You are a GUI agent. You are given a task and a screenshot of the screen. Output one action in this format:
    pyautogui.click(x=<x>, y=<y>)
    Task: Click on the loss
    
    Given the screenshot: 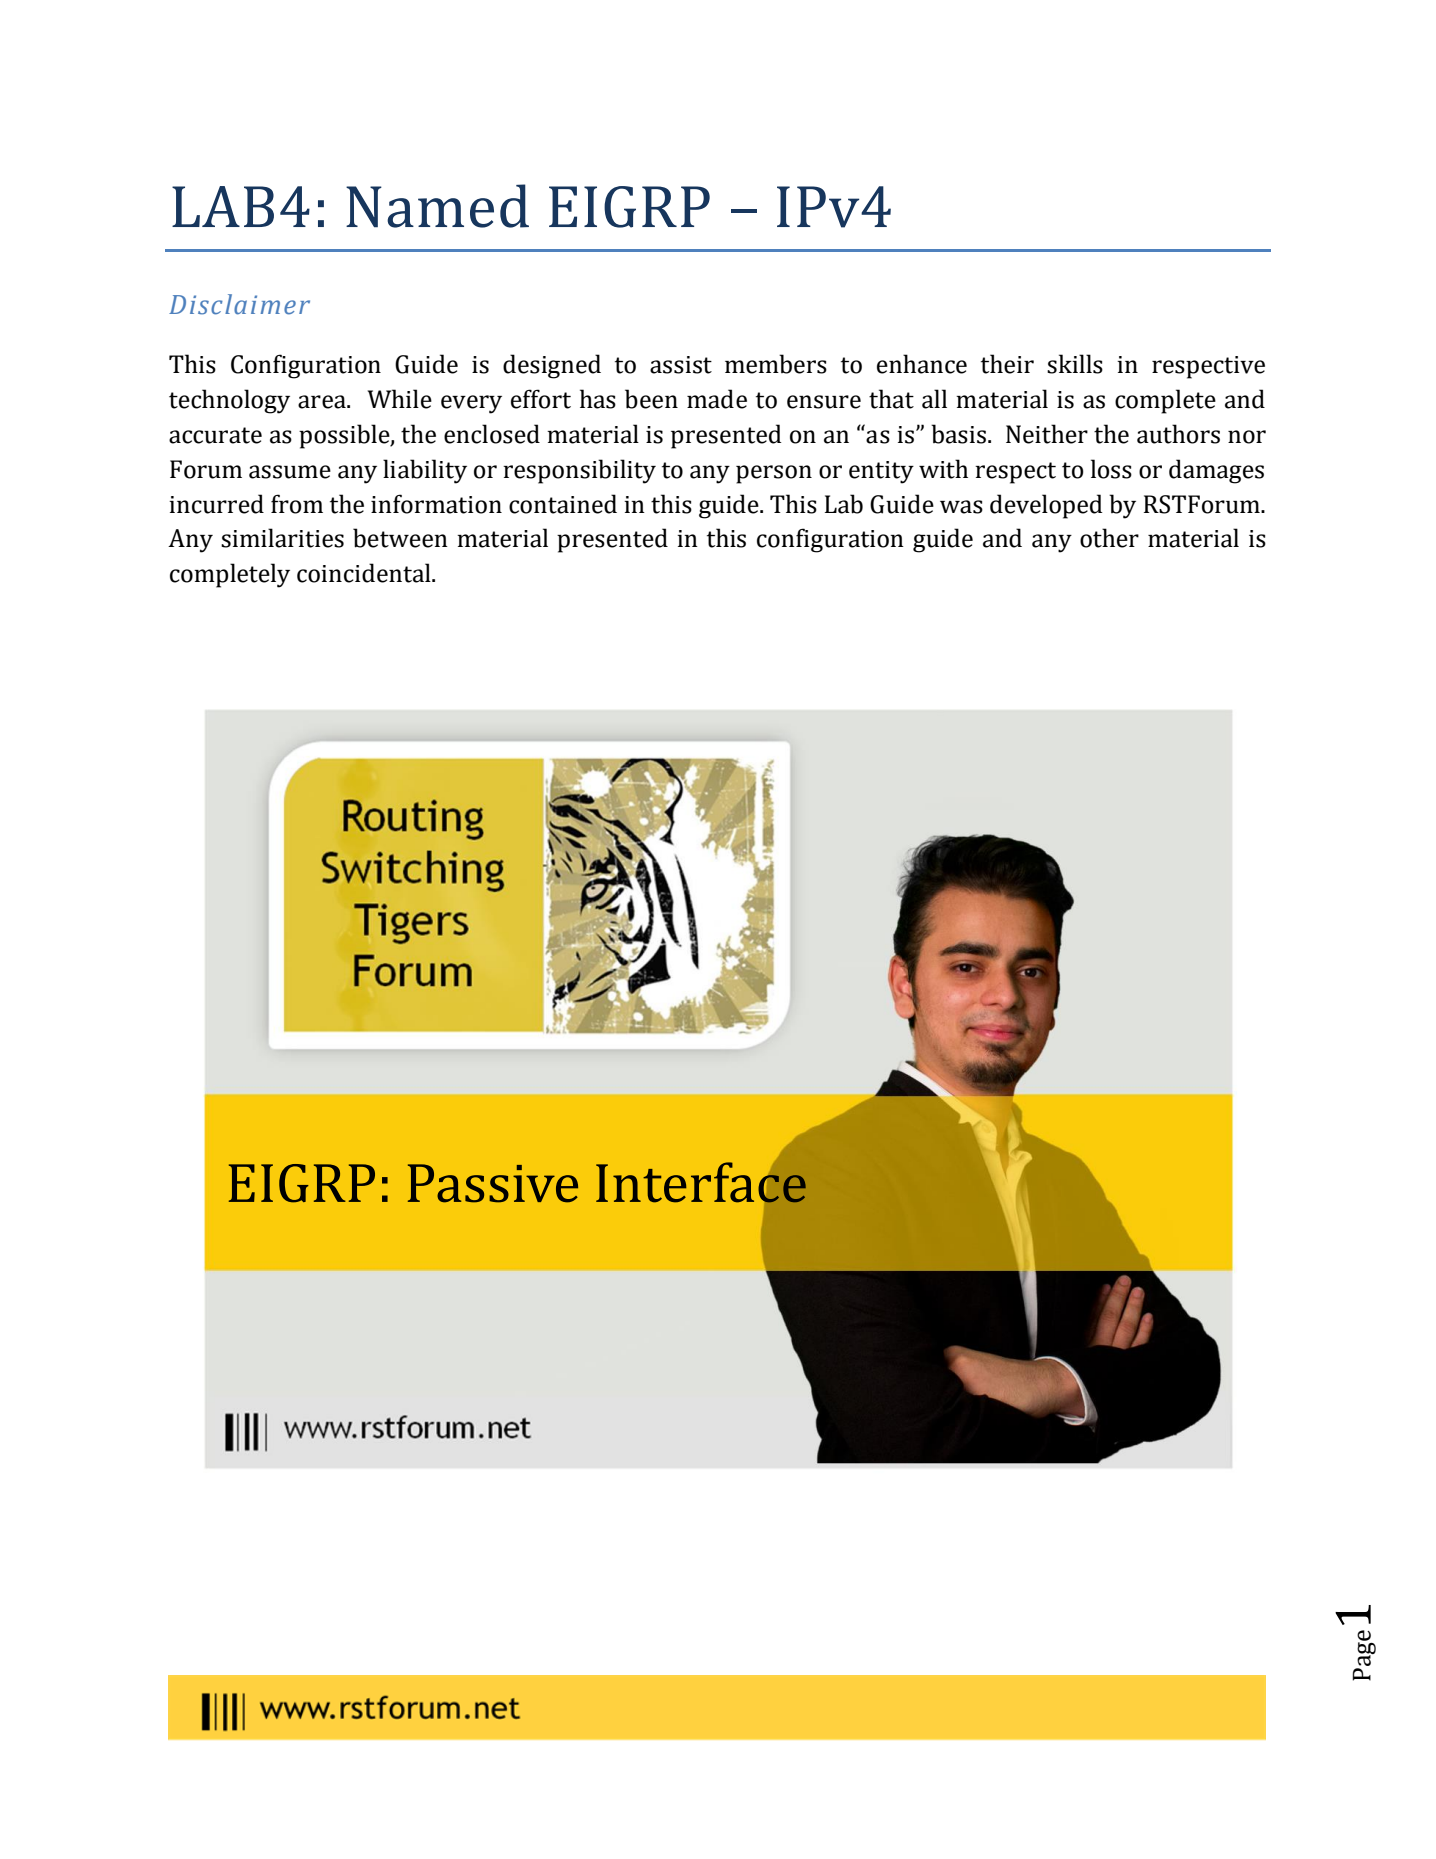 What is the action you would take?
    pyautogui.click(x=1111, y=469)
